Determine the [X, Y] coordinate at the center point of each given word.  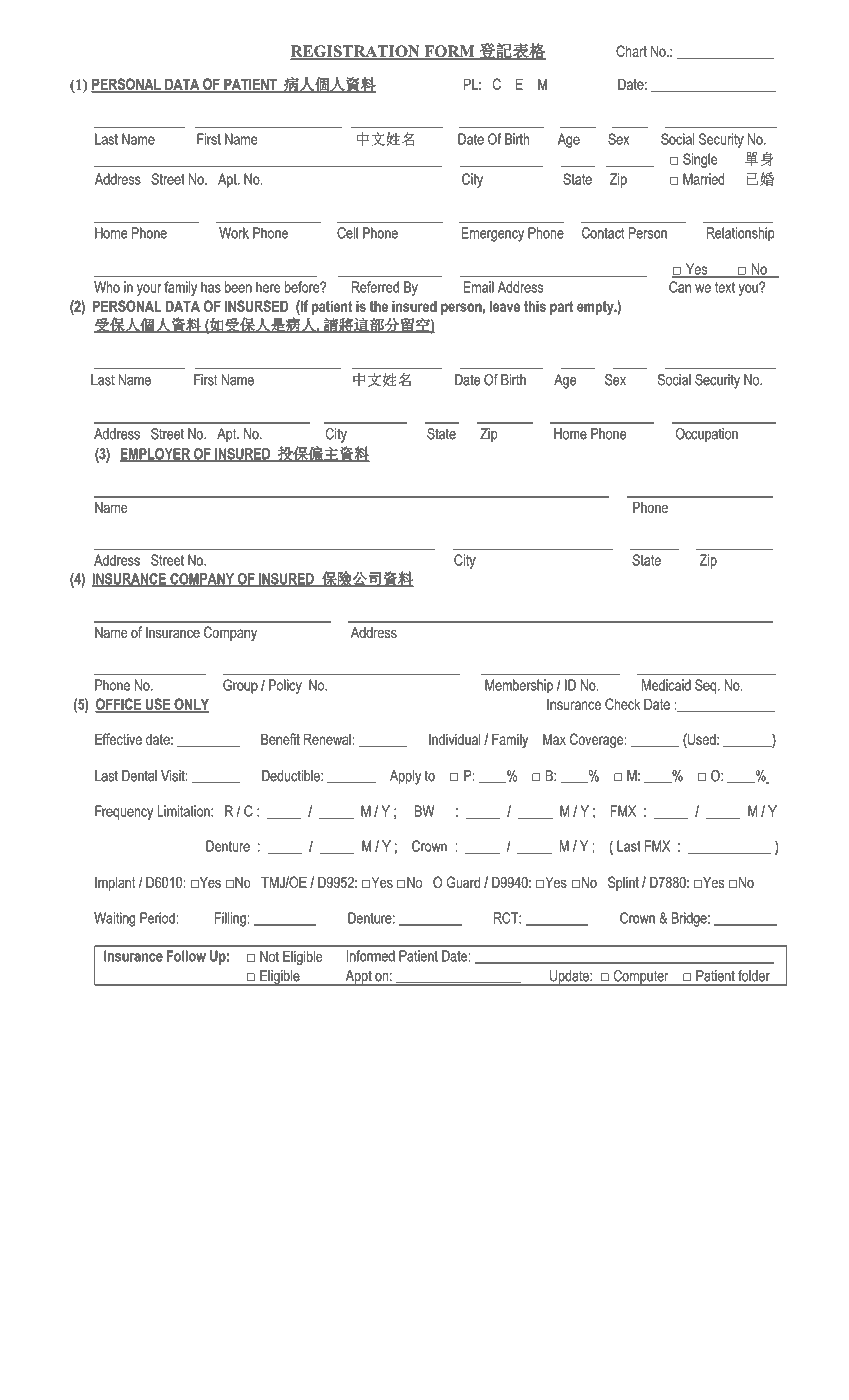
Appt [358, 978]
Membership [519, 686]
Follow [186, 956]
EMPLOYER [156, 455]
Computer [641, 978]
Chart [631, 51]
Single [700, 160]
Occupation [707, 435]
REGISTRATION [356, 52]
